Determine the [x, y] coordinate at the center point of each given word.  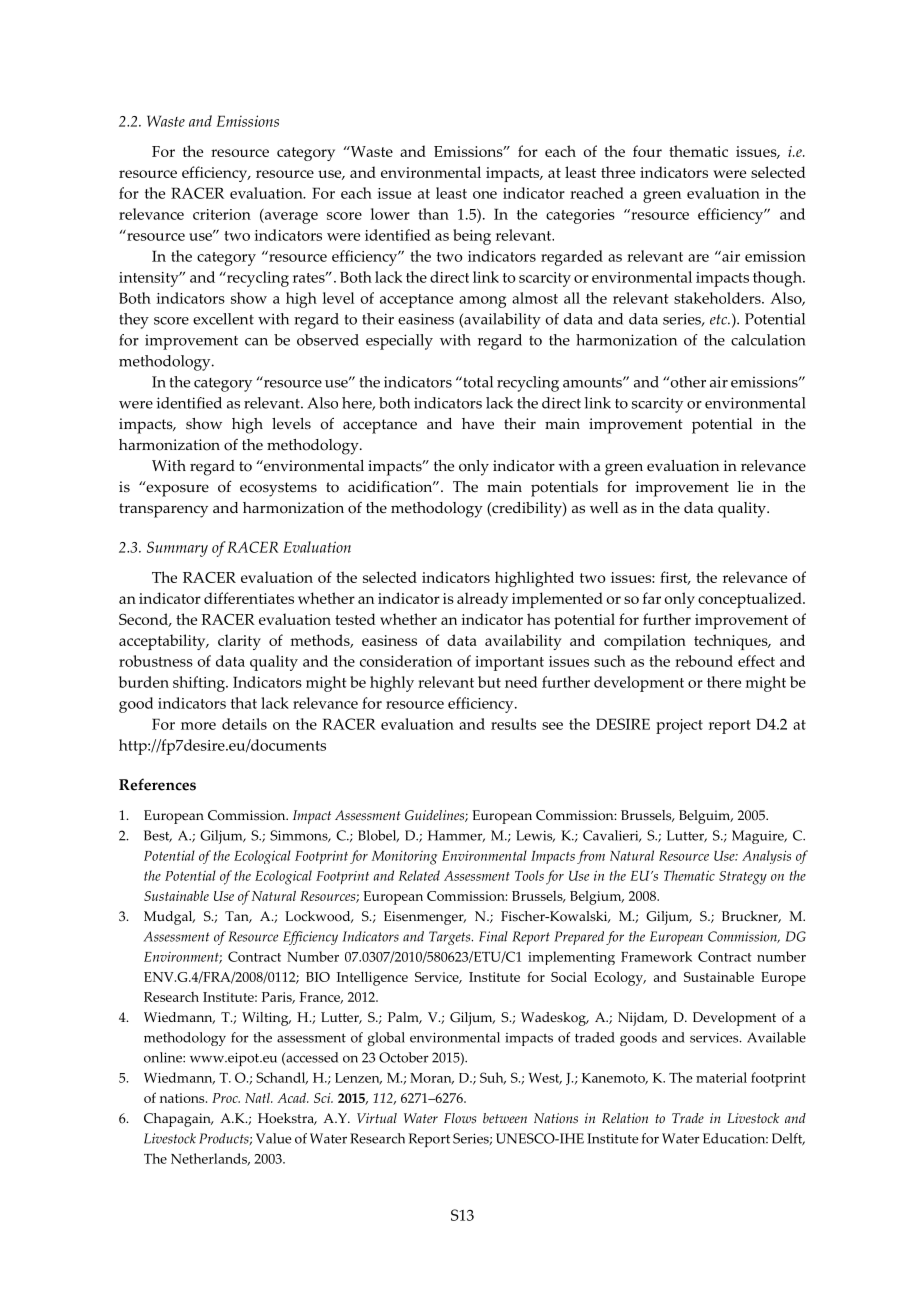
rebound [704, 661]
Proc [226, 1098]
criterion [222, 214]
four [647, 151]
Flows [460, 1118]
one [485, 195]
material [721, 1077]
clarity [239, 642]
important [509, 663]
